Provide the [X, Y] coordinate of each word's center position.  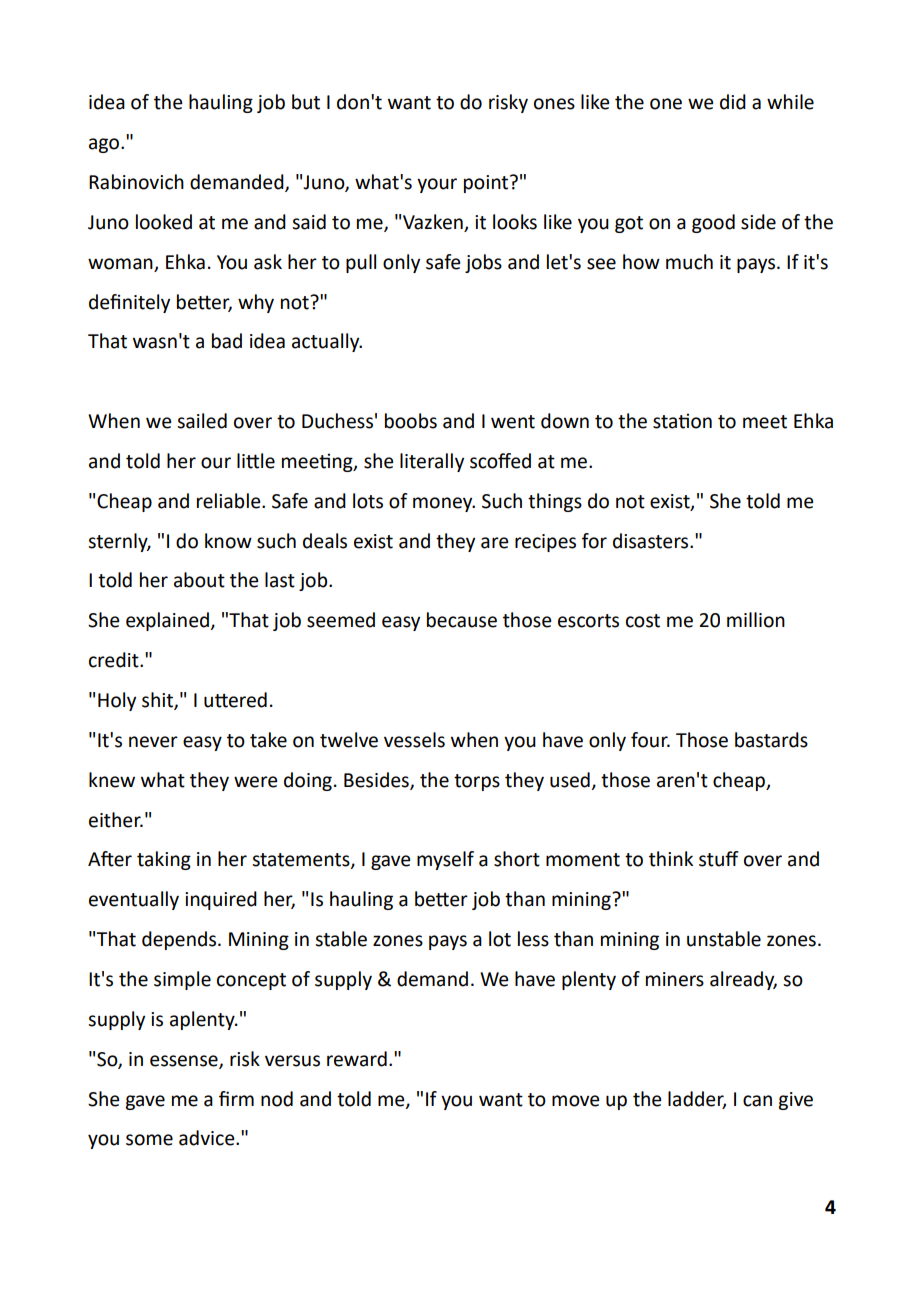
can [757, 1101]
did [733, 102]
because [462, 620]
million [756, 620]
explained [167, 621]
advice [208, 1138]
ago [105, 145]
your [437, 185]
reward [357, 1059]
